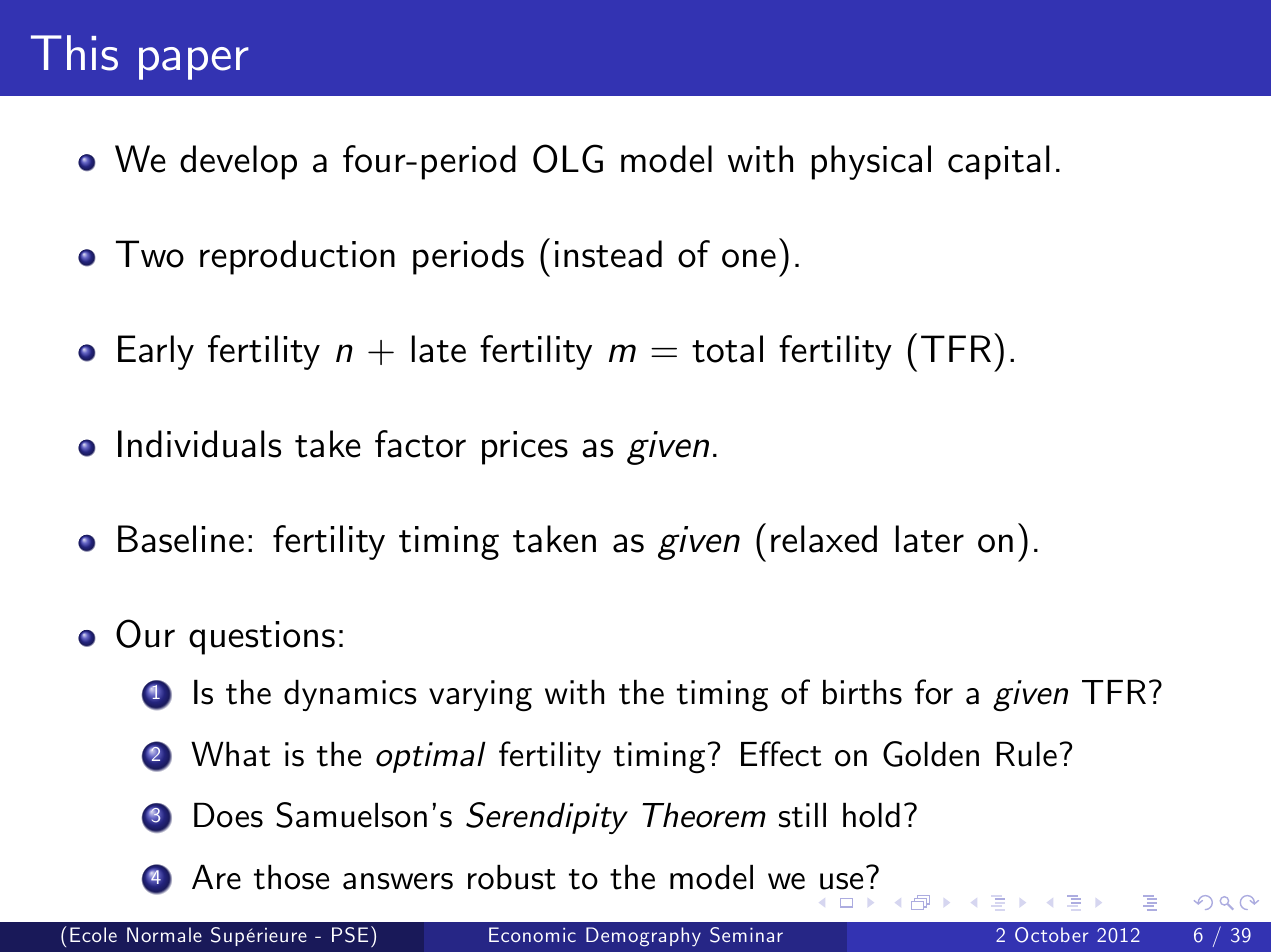  Describe the element at coordinates (532, 934) in the page. I see `Economic` at that location.
